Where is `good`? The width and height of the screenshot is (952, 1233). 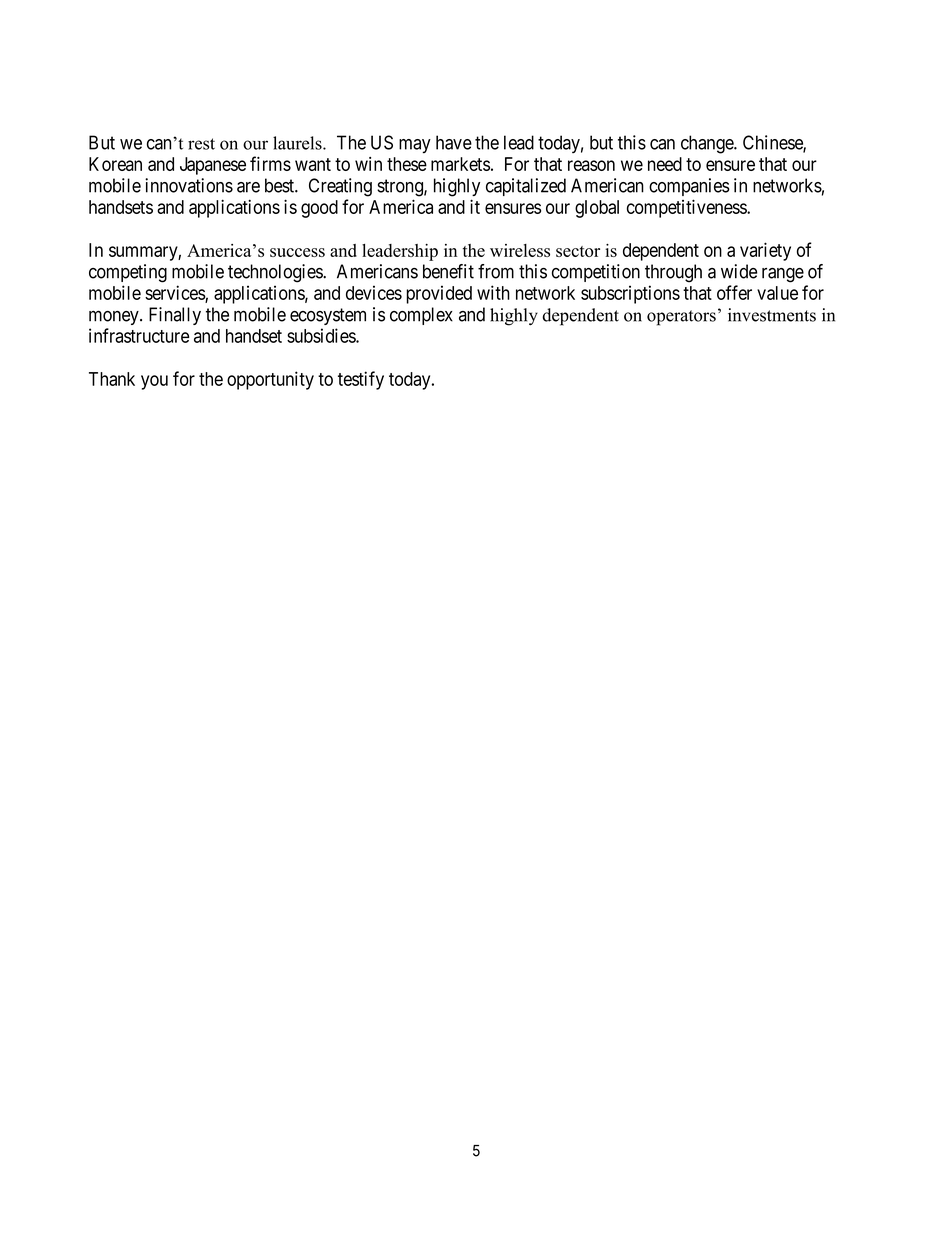 good is located at coordinates (319, 209).
